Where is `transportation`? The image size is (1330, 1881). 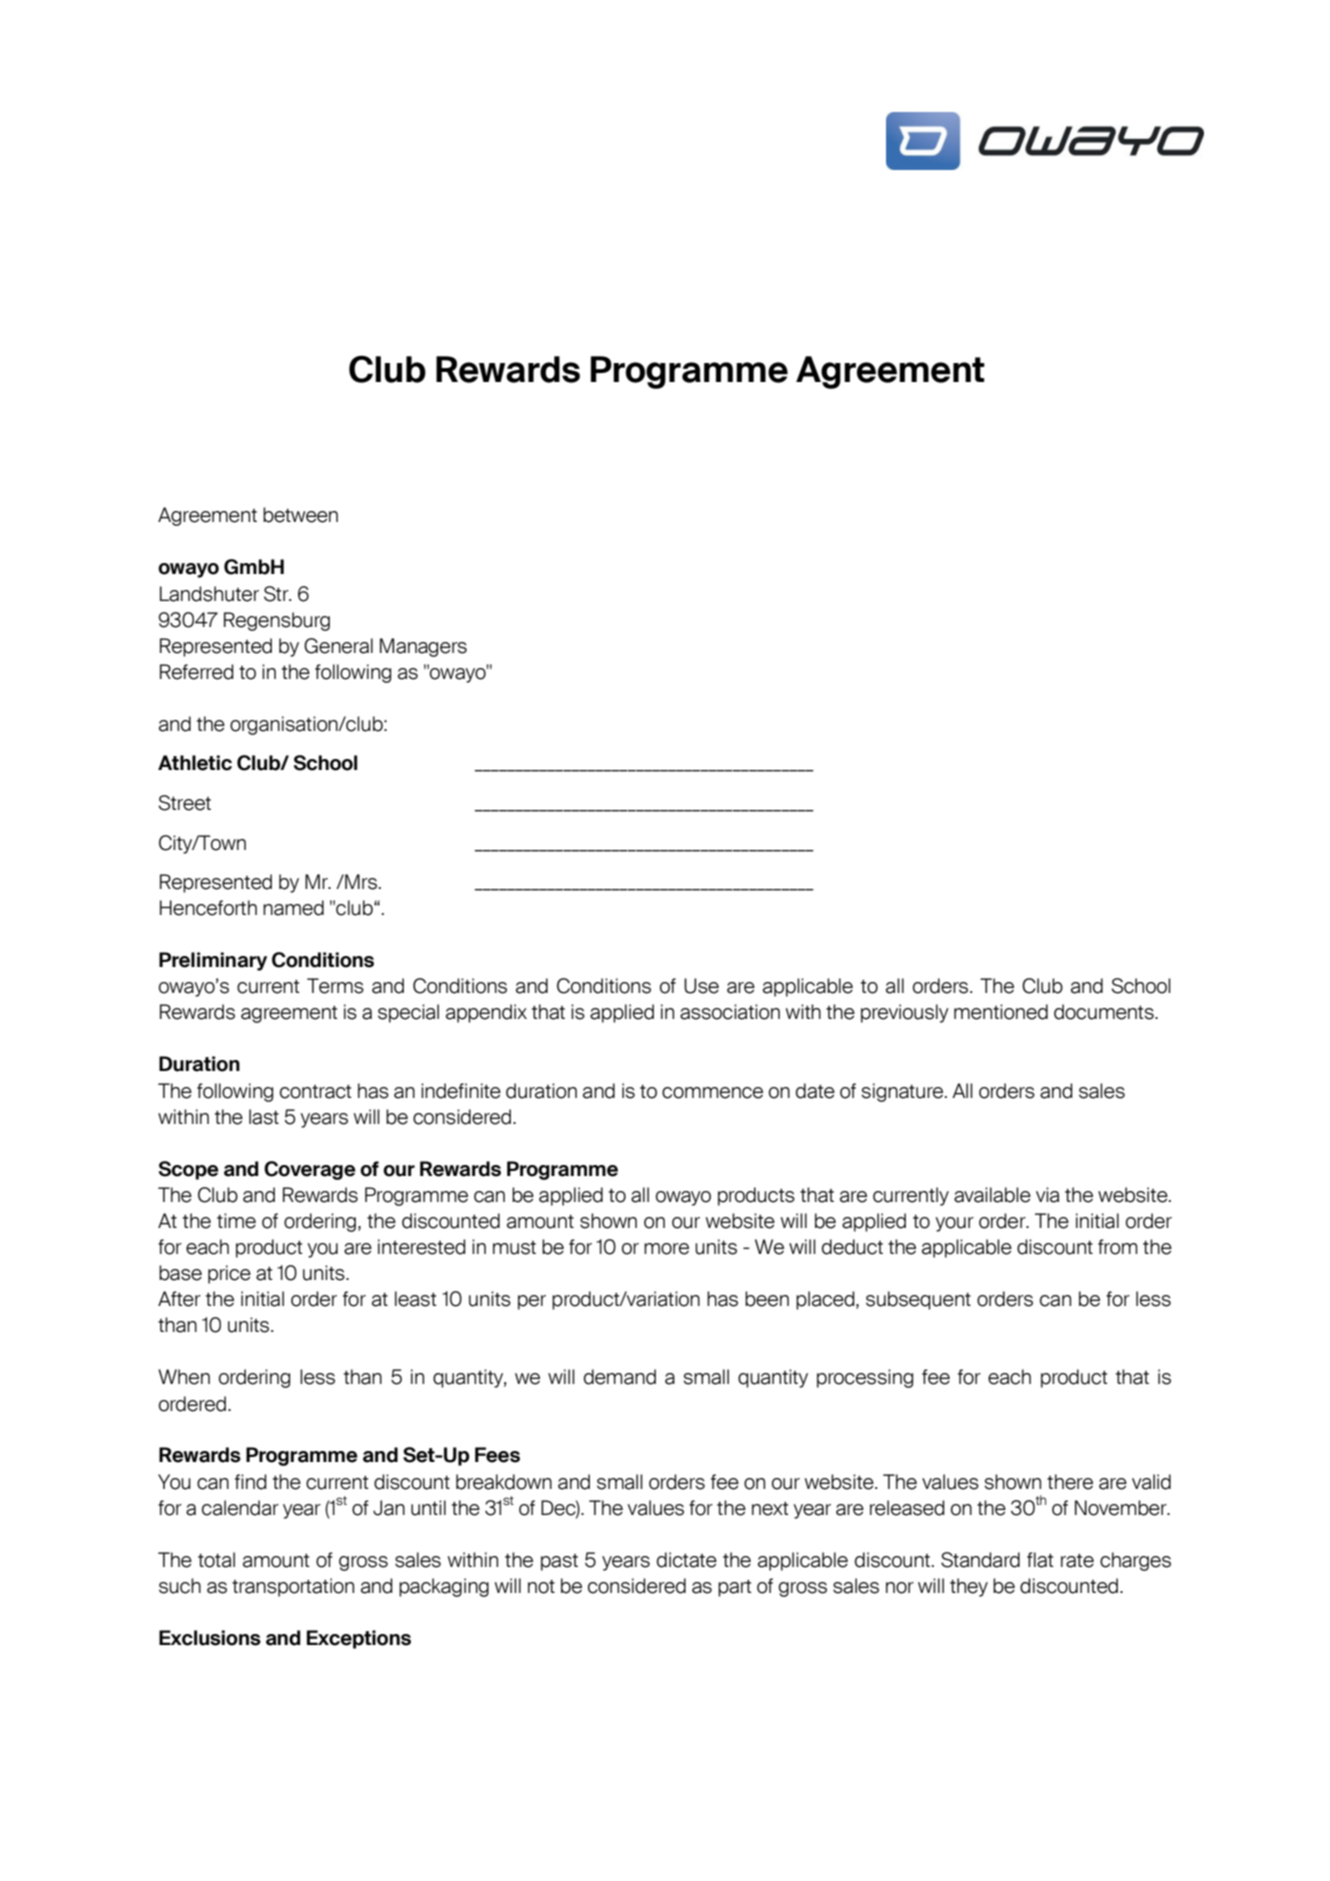
transportation is located at coordinates (293, 1587).
